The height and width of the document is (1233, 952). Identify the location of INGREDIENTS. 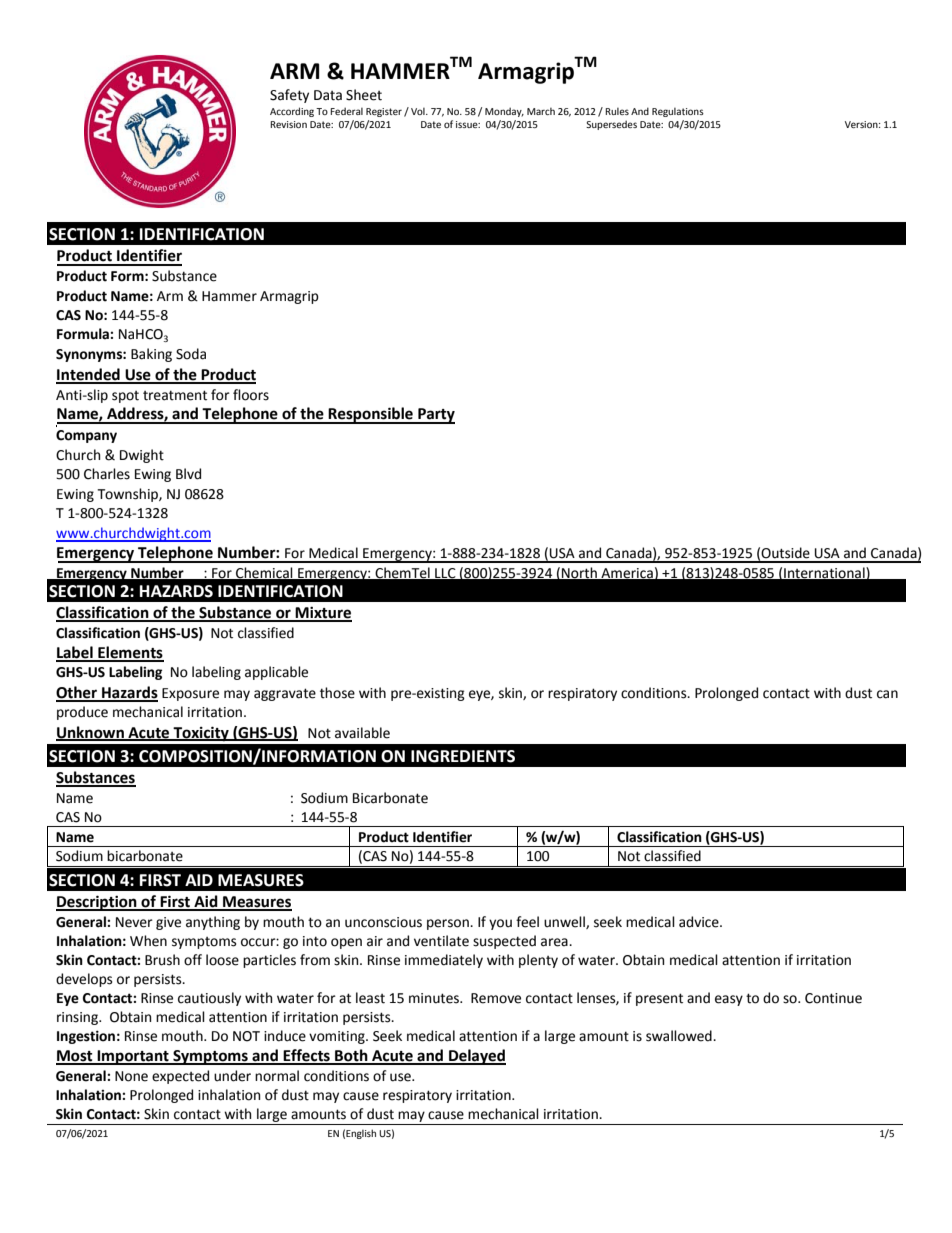
(463, 756).
